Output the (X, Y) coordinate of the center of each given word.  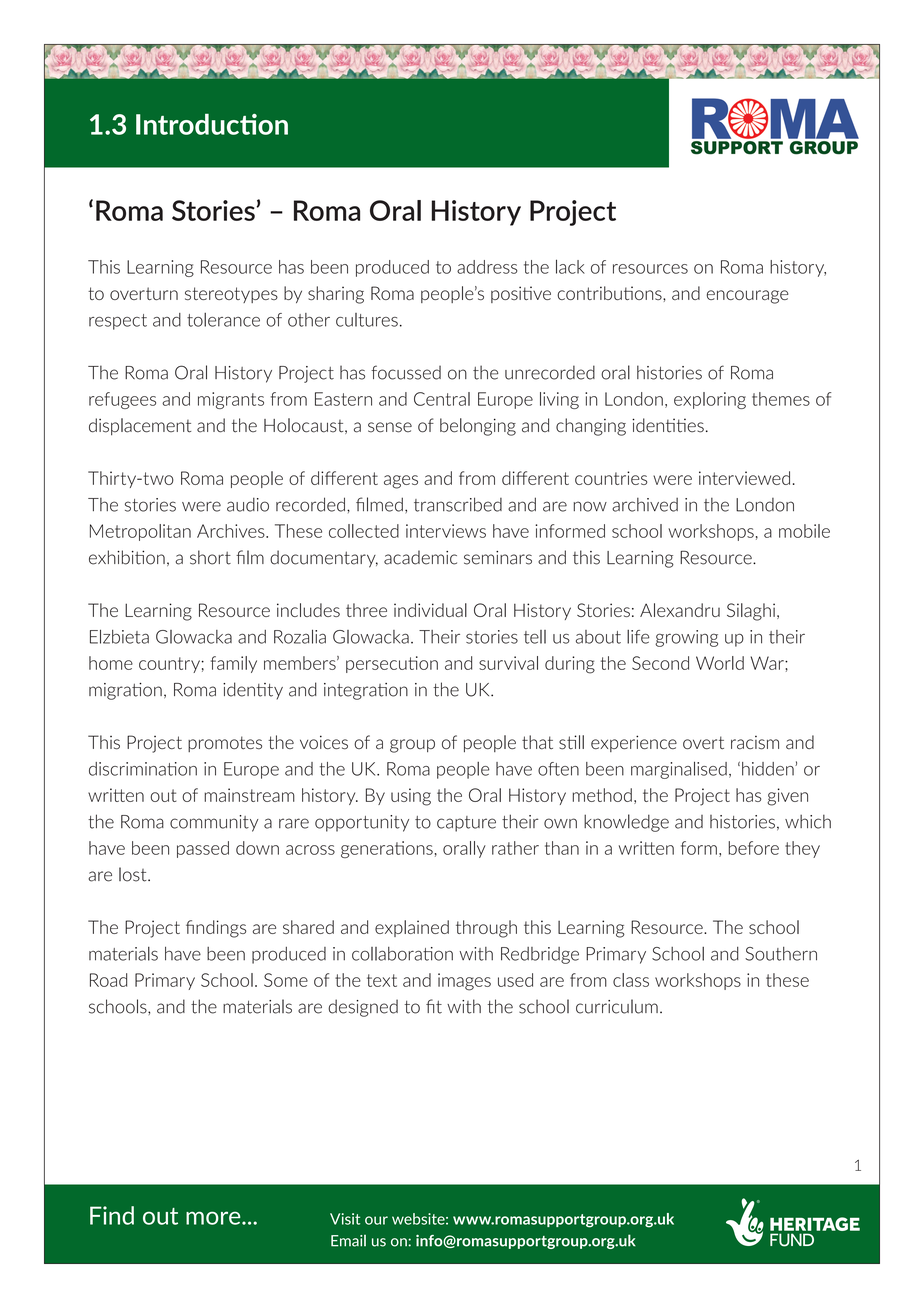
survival (508, 663)
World (720, 663)
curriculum (617, 1006)
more (214, 1218)
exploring (710, 400)
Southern (781, 954)
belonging (478, 427)
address (487, 267)
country (170, 665)
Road (108, 980)
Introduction (212, 124)
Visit (345, 1219)
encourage (748, 297)
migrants (231, 400)
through (486, 929)
